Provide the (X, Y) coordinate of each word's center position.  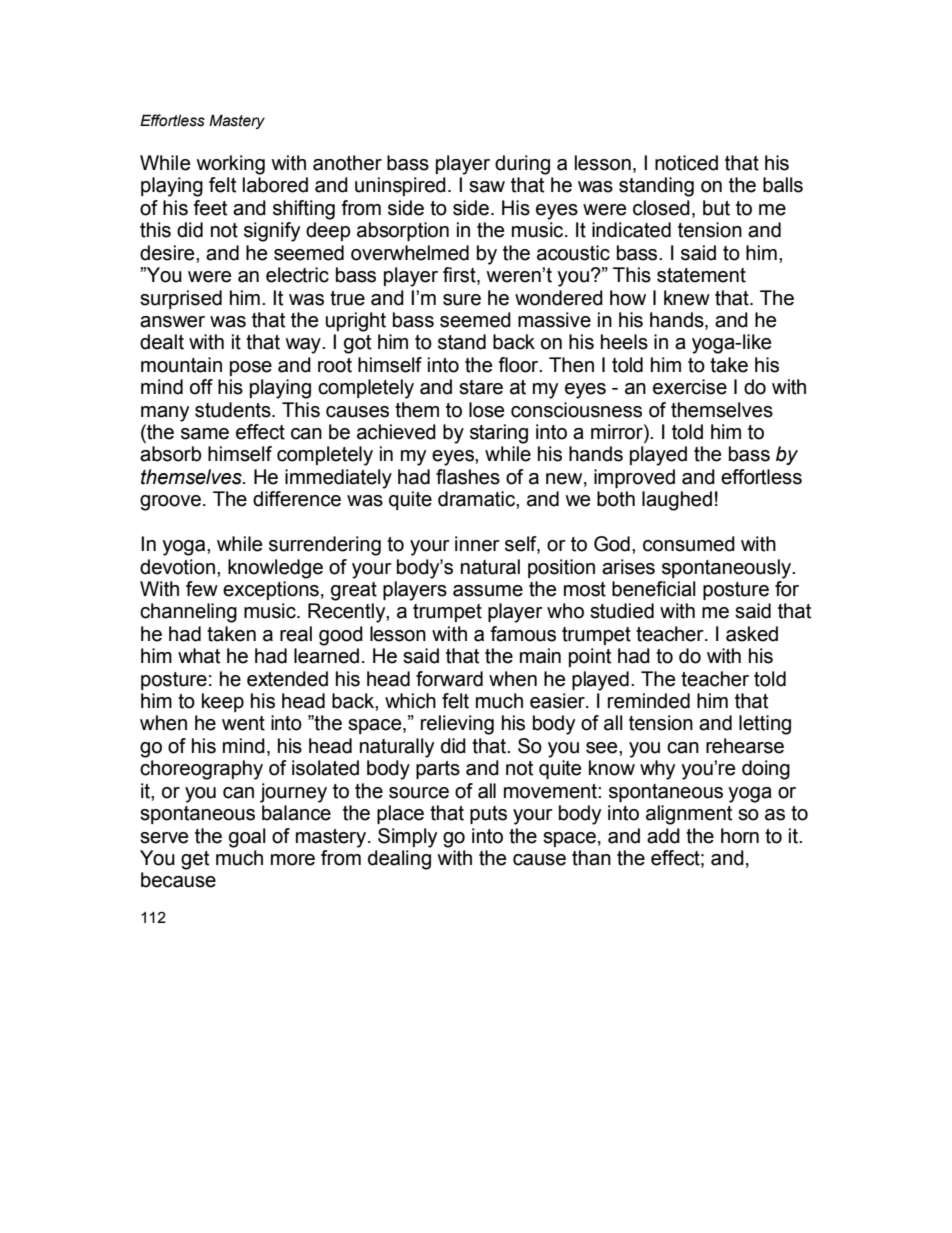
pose (251, 368)
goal (247, 838)
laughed (677, 501)
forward (449, 679)
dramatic (477, 499)
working (230, 165)
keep (223, 702)
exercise (690, 387)
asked (752, 634)
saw (487, 187)
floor (519, 365)
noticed (686, 163)
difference (297, 499)
